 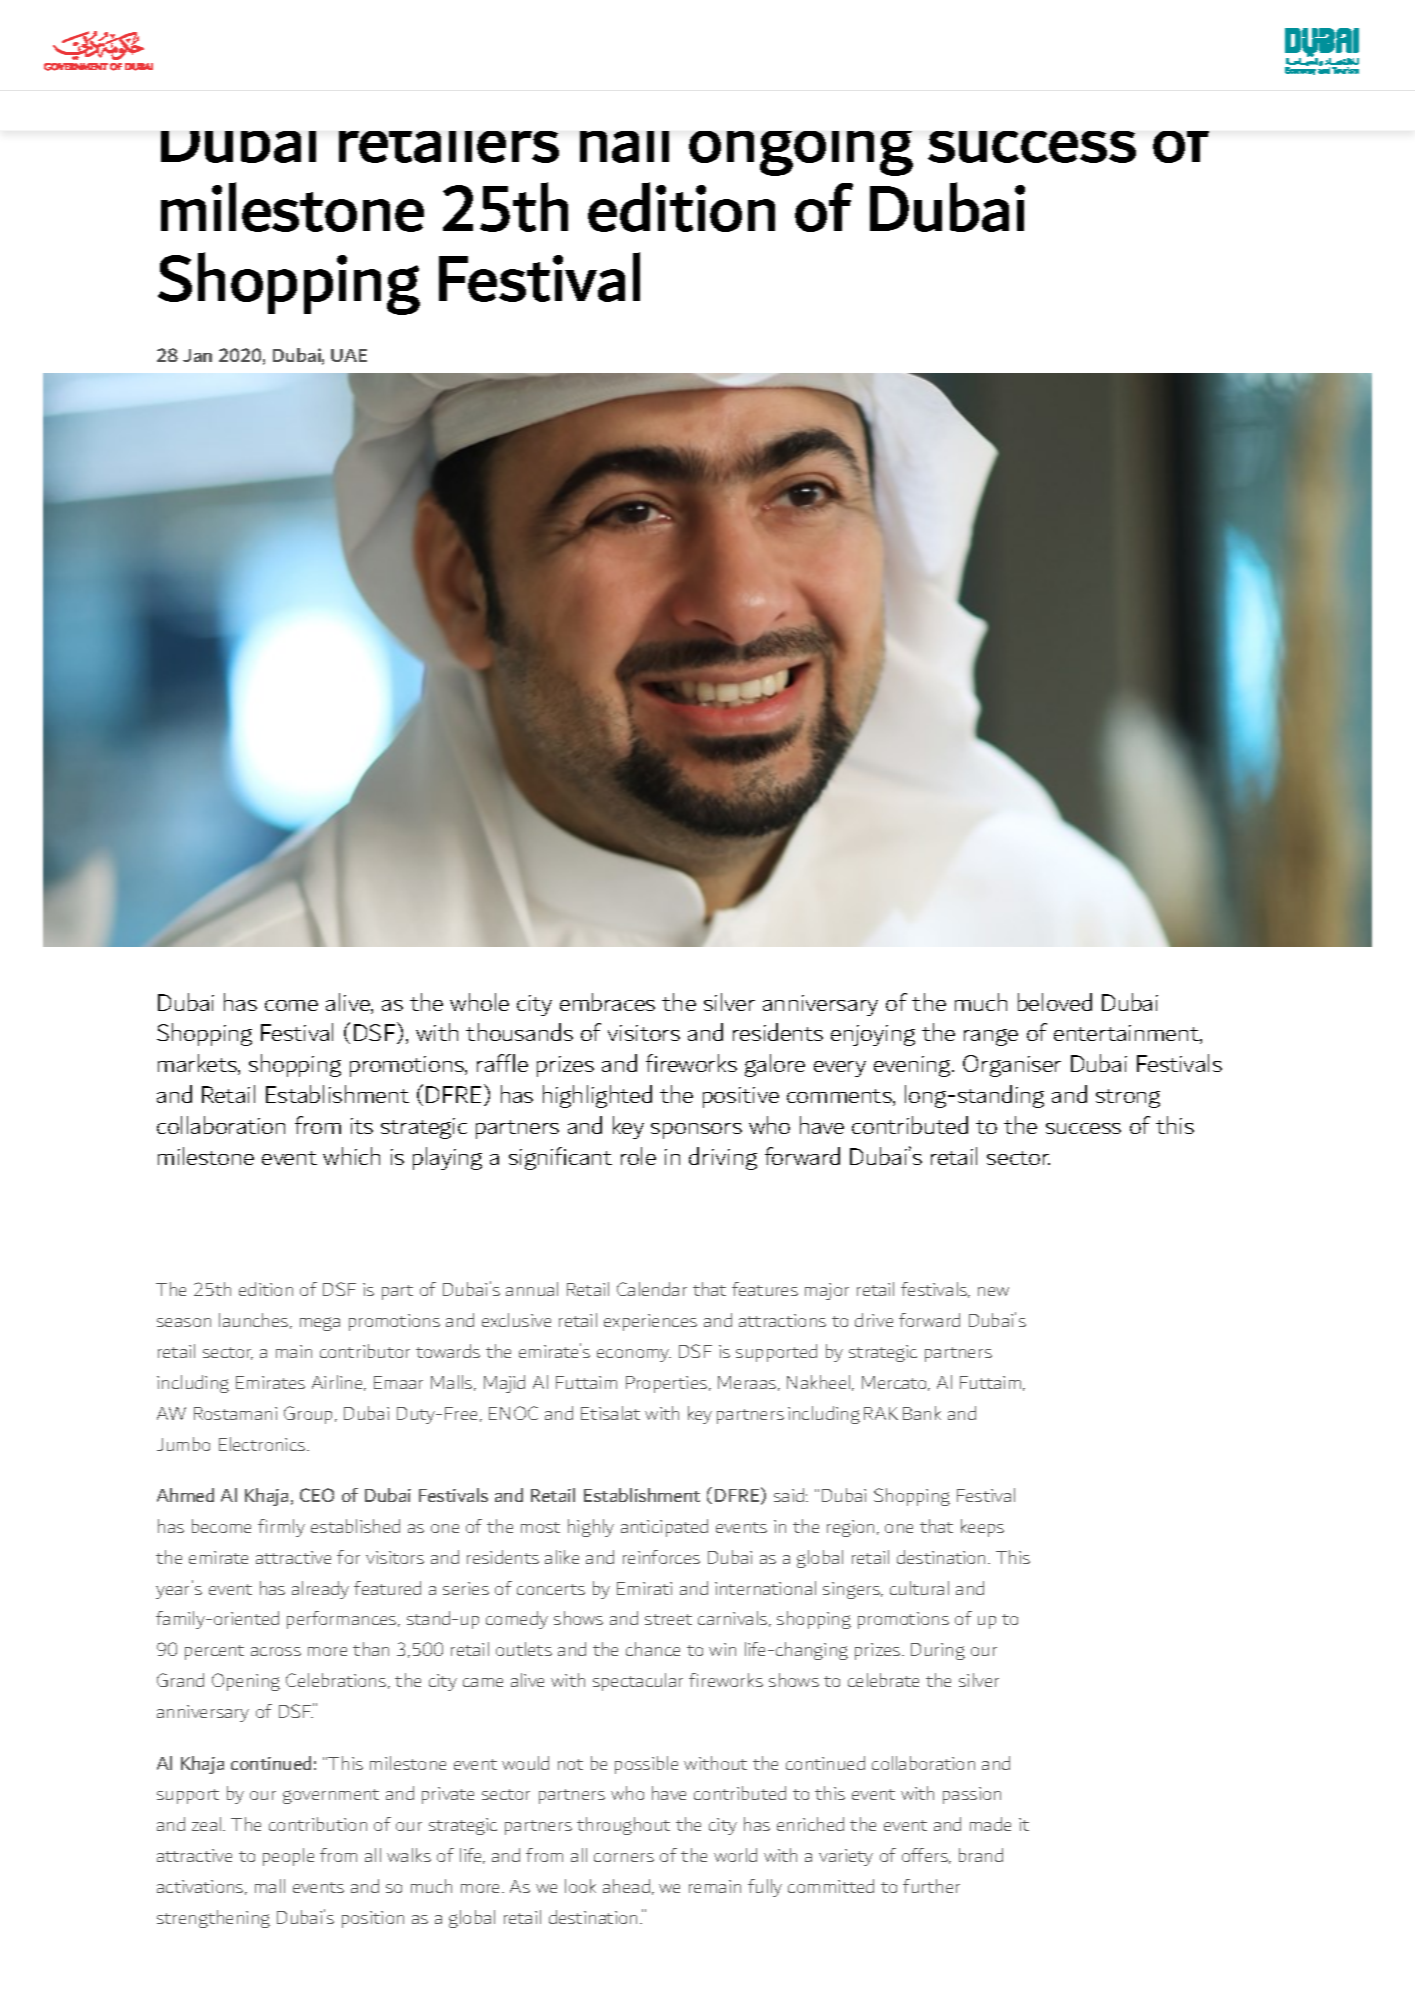 What do you see at coordinates (991, 1037) in the page?
I see `range` at bounding box center [991, 1037].
